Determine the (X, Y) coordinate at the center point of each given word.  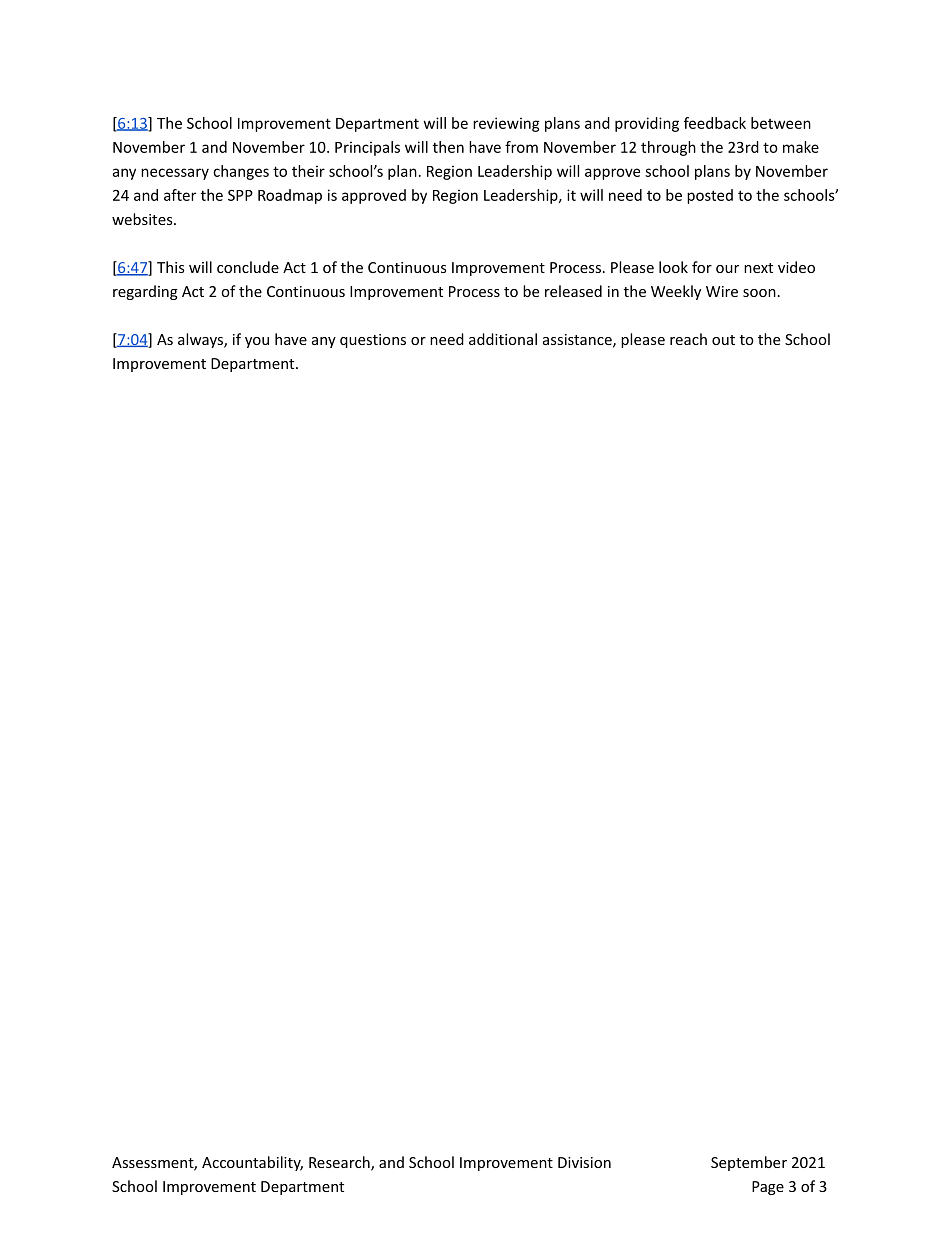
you (257, 342)
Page (768, 1188)
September (749, 1163)
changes (241, 172)
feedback (715, 123)
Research (340, 1163)
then (448, 147)
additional (503, 339)
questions (373, 341)
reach (688, 339)
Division (584, 1162)
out (723, 340)
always (201, 340)
